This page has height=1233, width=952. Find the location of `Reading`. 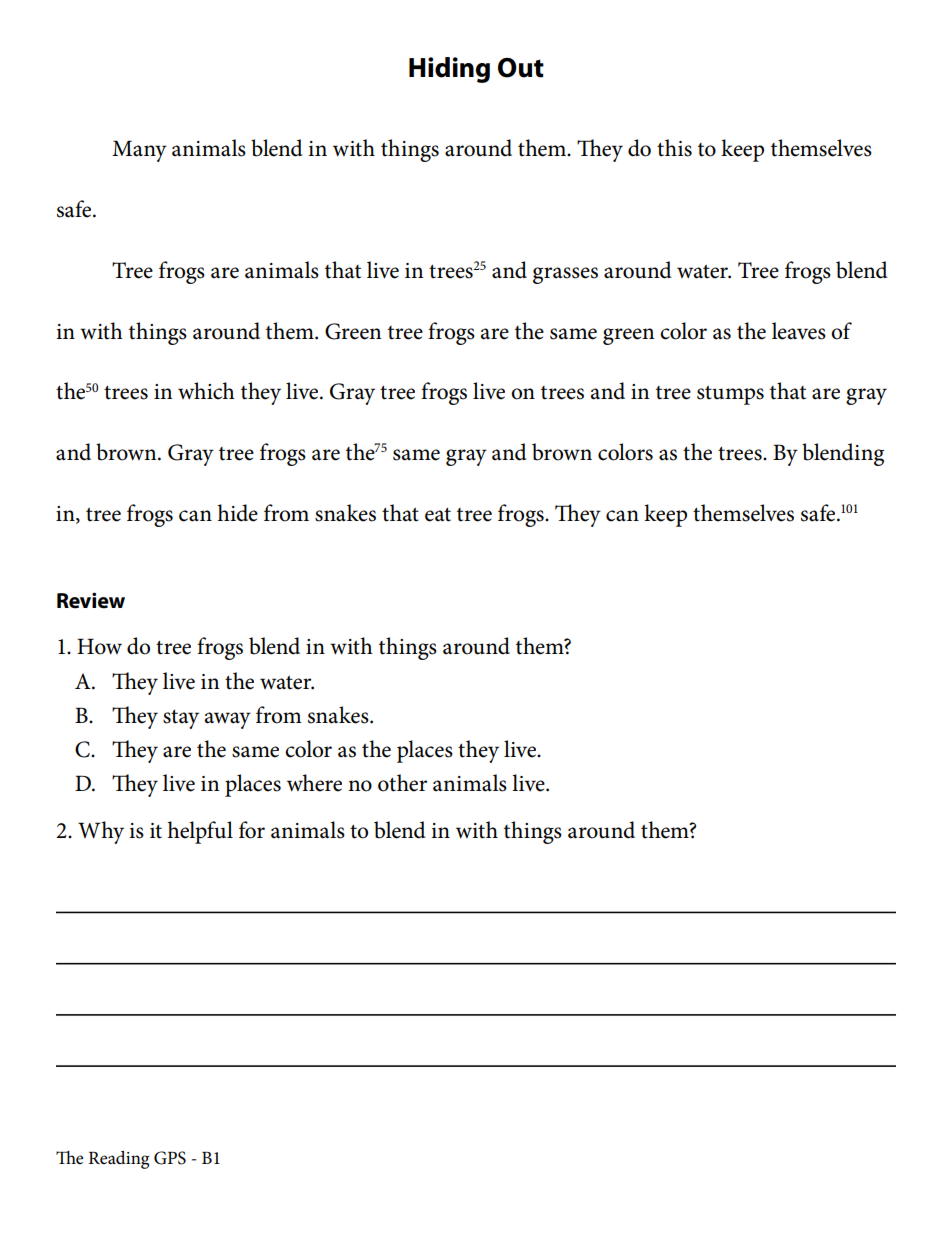

Reading is located at coordinates (118, 1160).
